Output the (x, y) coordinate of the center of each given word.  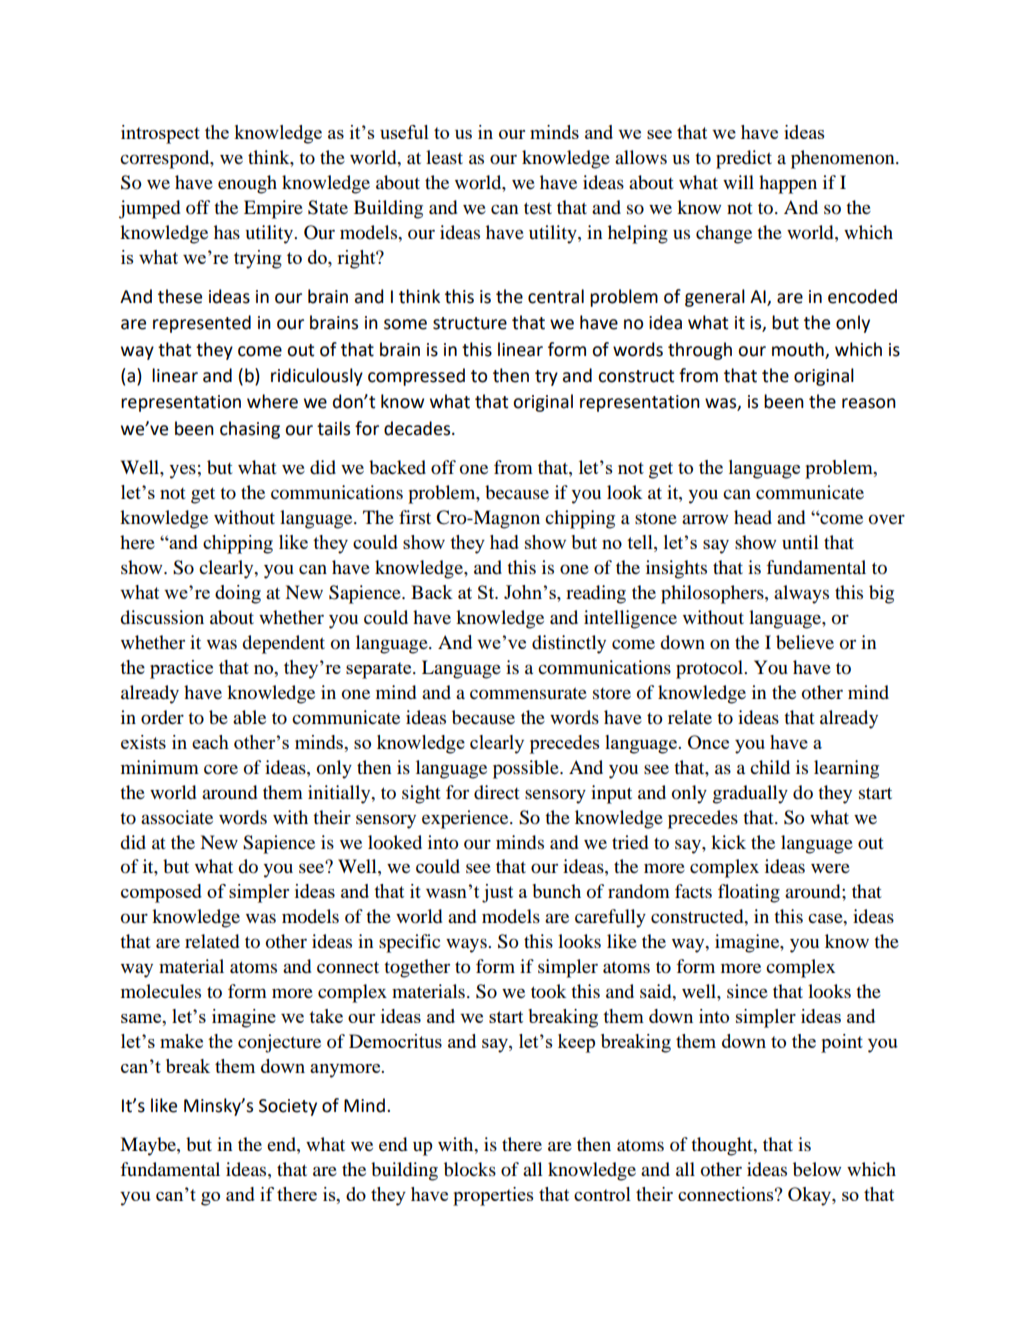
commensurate (528, 694)
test (538, 208)
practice (181, 669)
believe (805, 642)
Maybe (149, 1146)
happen (788, 184)
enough (247, 184)
